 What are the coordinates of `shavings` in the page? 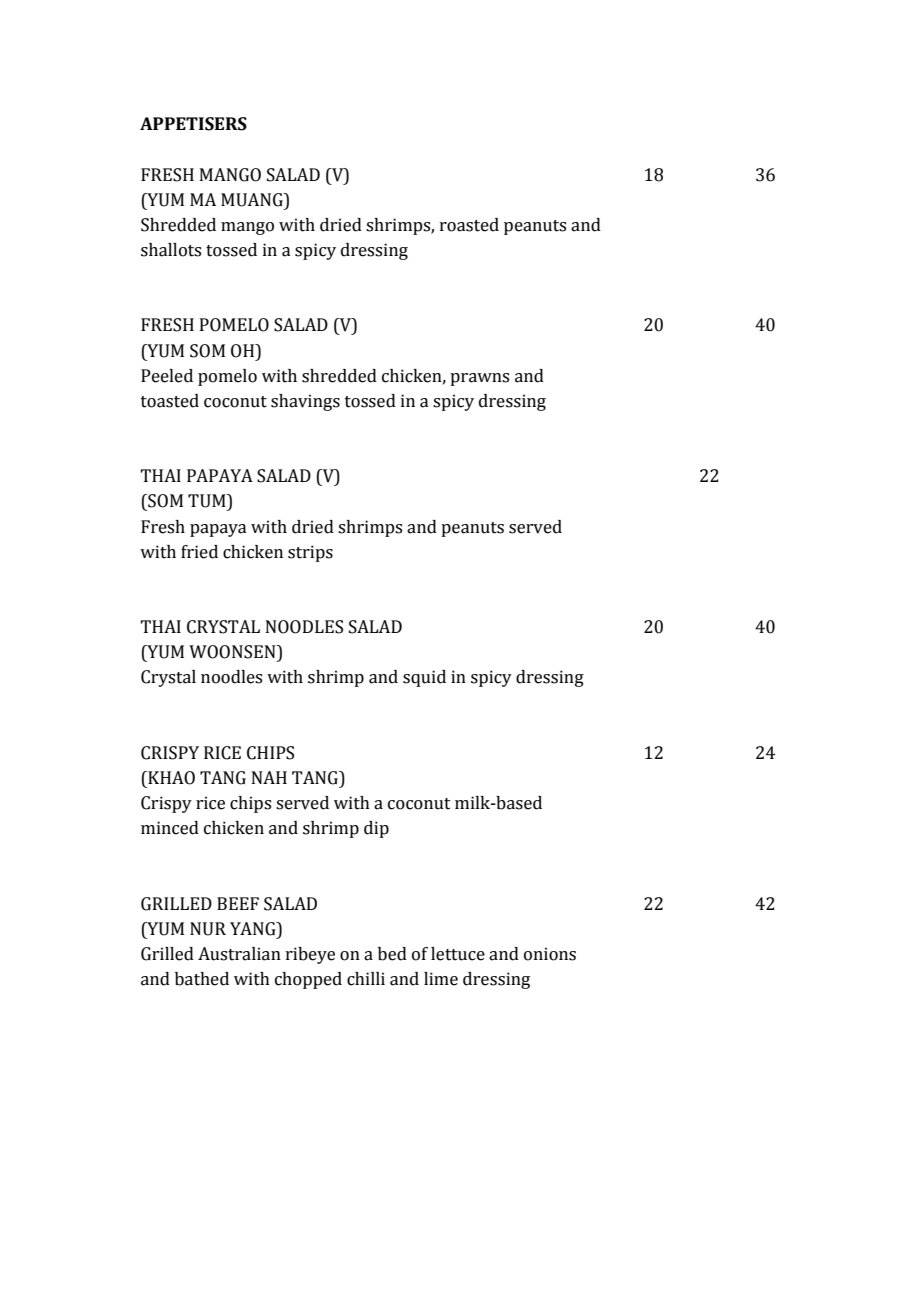 It's located at (305, 402).
